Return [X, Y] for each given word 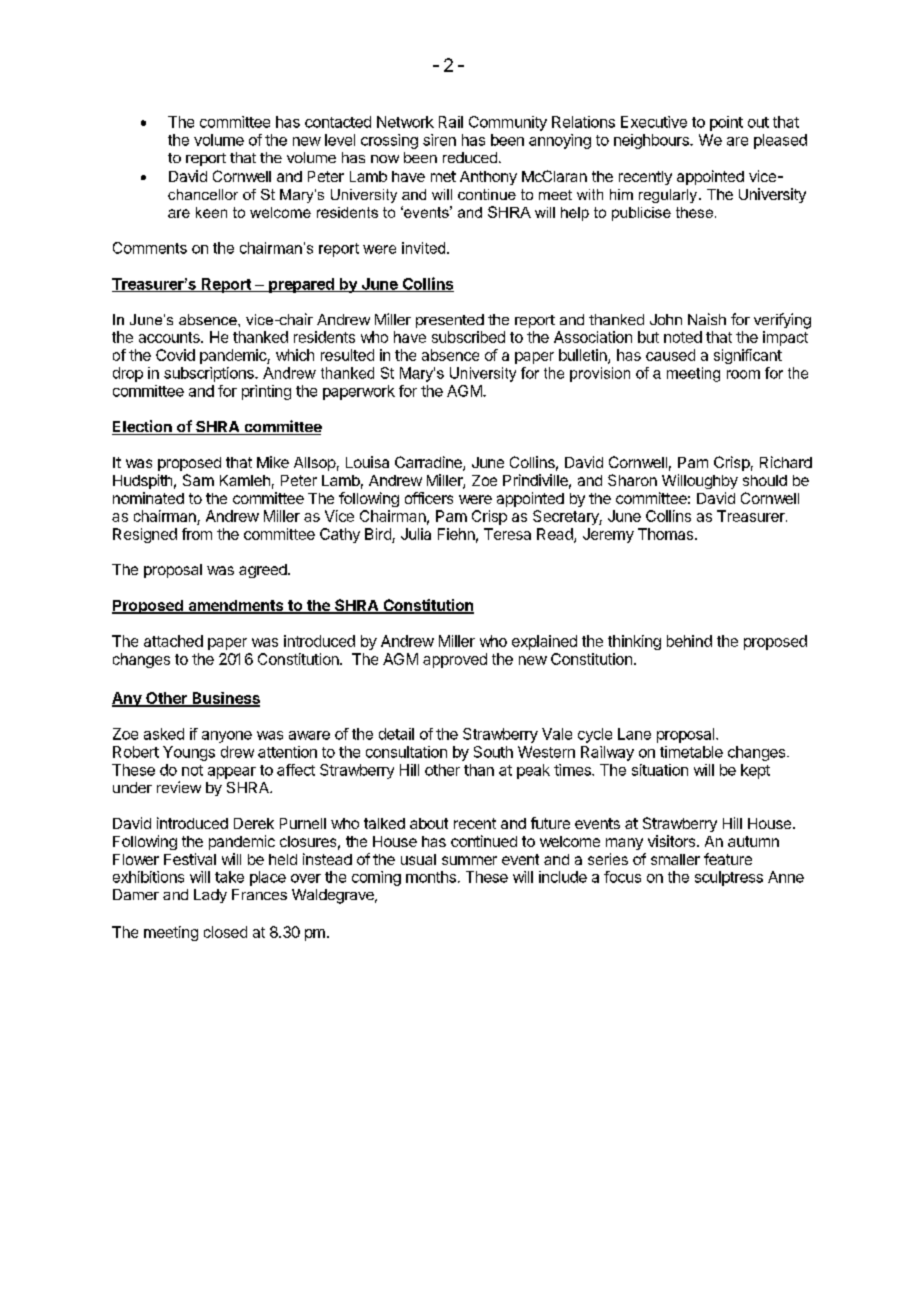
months [431, 877]
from [197, 534]
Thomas [665, 534]
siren [439, 140]
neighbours [652, 141]
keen [211, 212]
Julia [416, 534]
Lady [210, 896]
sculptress [729, 878]
